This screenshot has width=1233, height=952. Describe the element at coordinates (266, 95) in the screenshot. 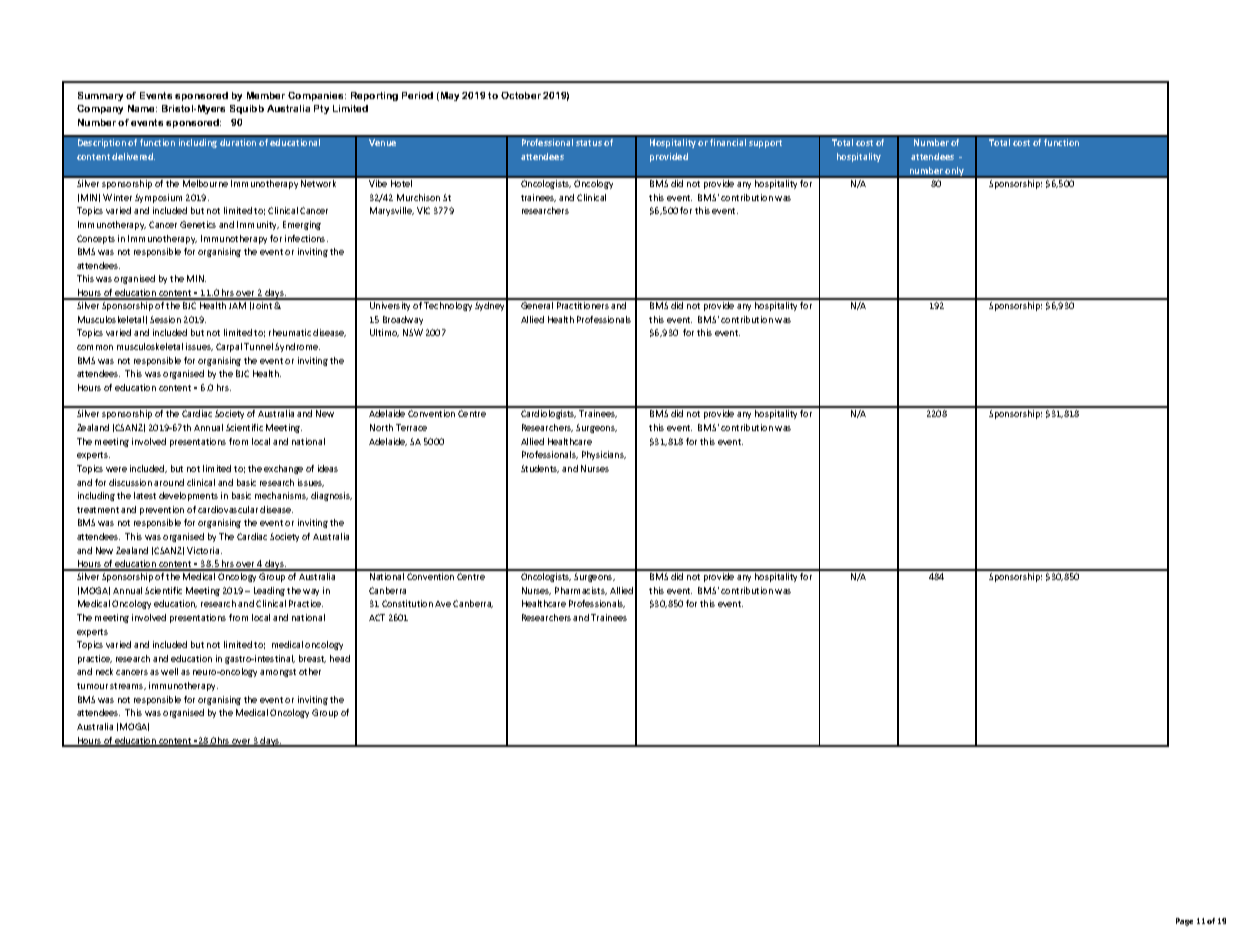

I see `Member` at that location.
